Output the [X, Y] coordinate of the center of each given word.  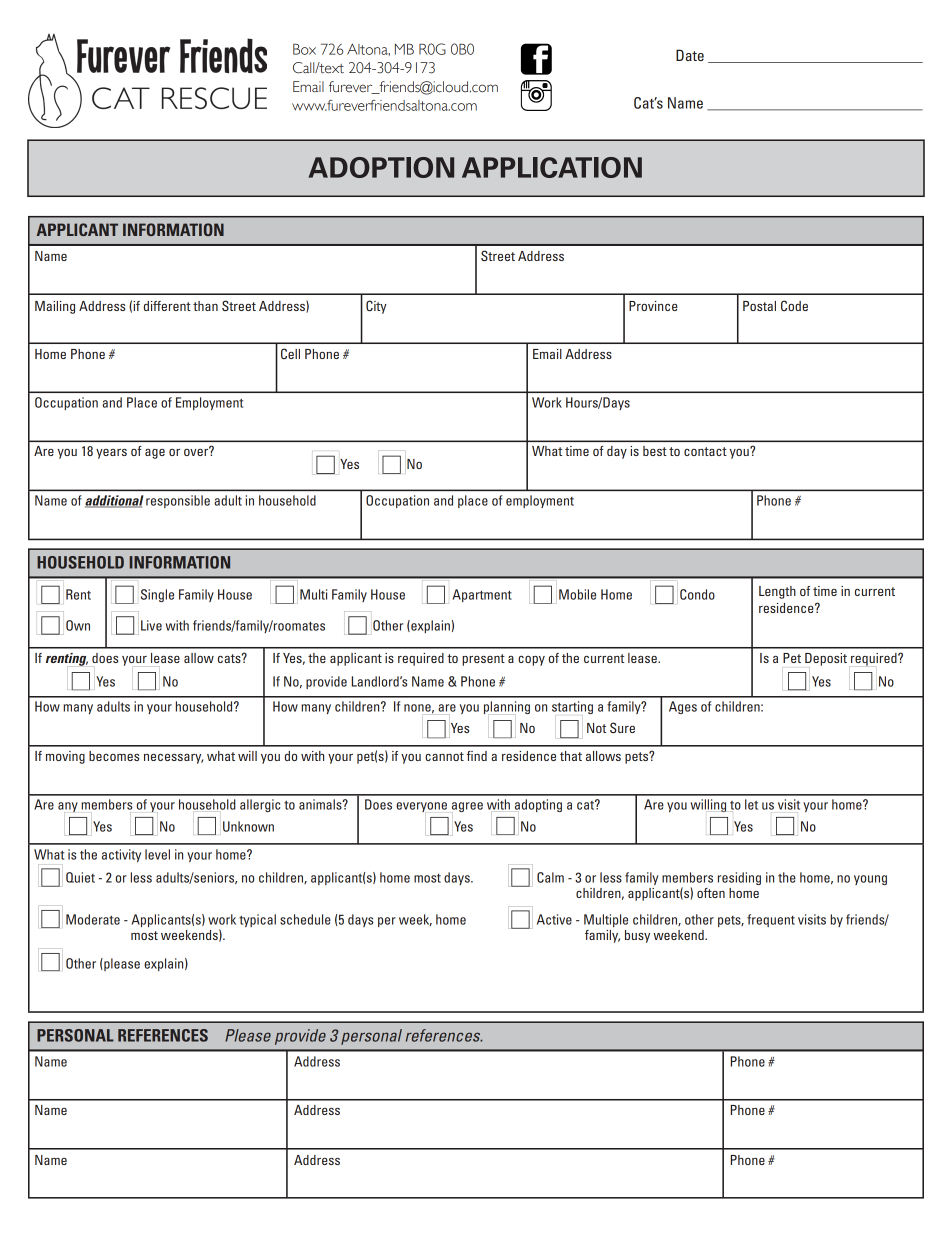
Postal [759, 306]
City [376, 307]
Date [690, 55]
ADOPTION [381, 167]
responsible [178, 501]
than [205, 306]
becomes [114, 756]
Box [304, 49]
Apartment [482, 595]
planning [507, 708]
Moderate [93, 919]
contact [705, 451]
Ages [683, 707]
